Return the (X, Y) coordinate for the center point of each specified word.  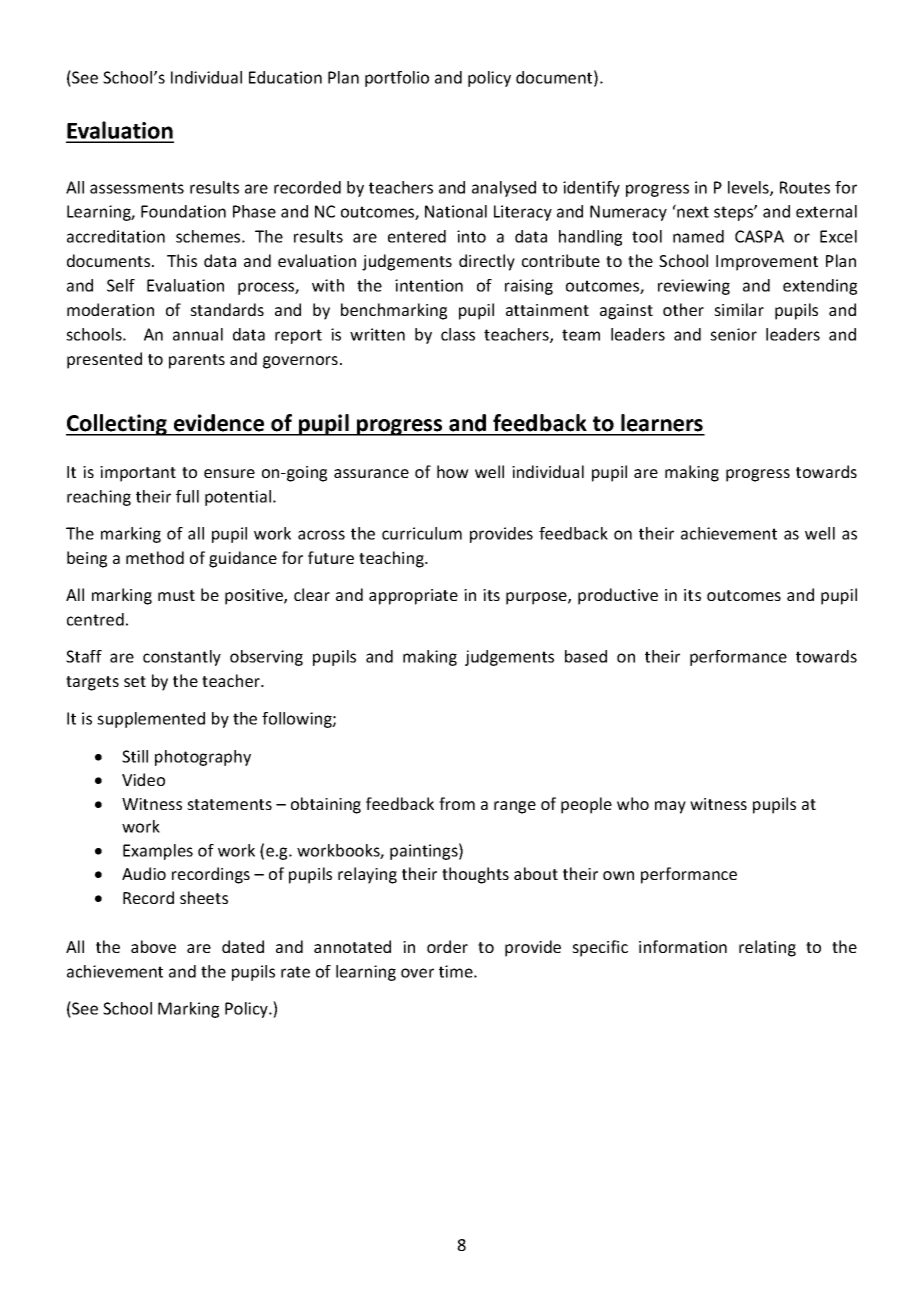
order (447, 946)
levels (749, 188)
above (153, 946)
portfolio (397, 79)
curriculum (422, 533)
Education (285, 77)
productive (618, 596)
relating (767, 948)
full (187, 496)
